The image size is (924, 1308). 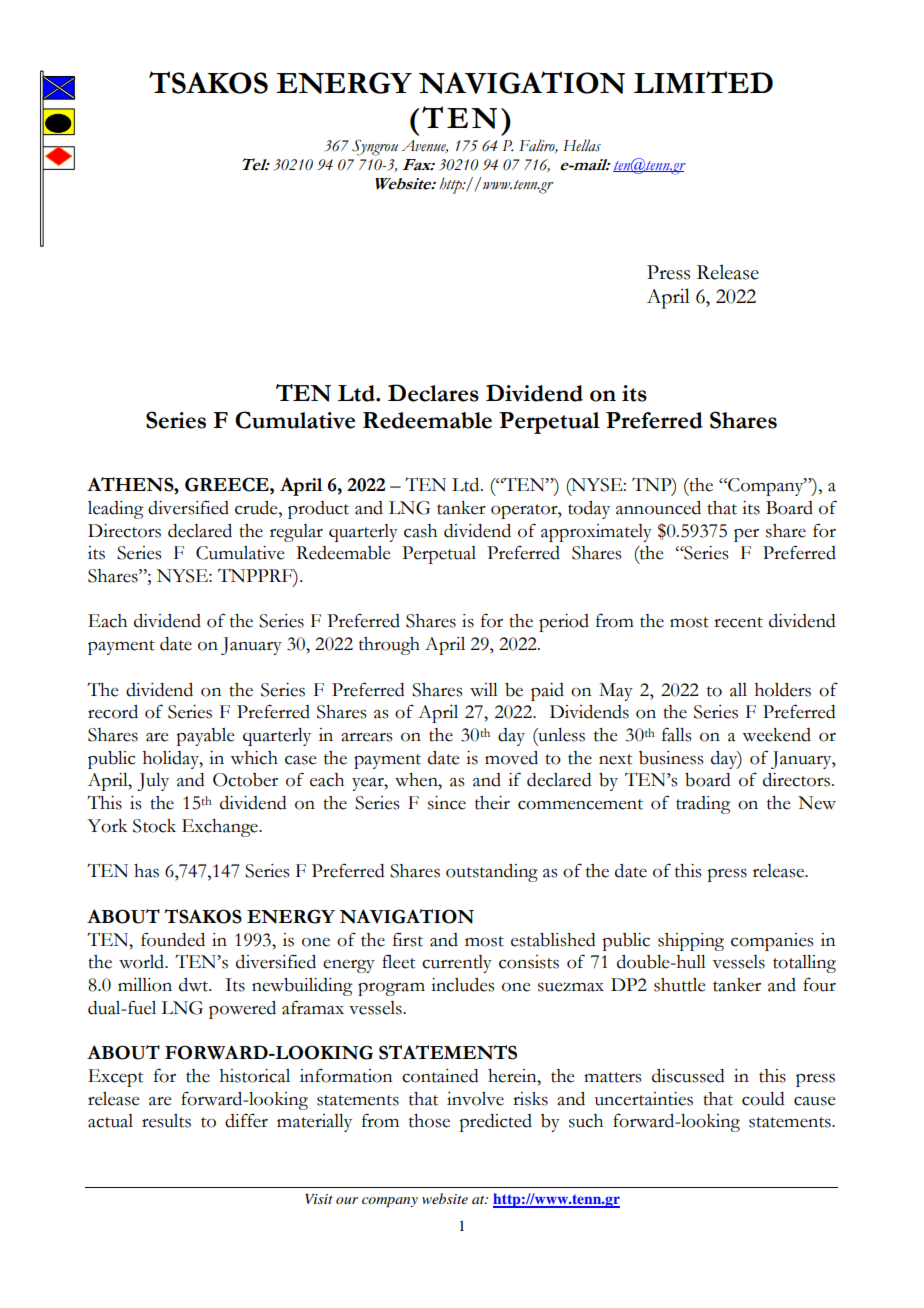 I want to click on results, so click(x=166, y=1121).
